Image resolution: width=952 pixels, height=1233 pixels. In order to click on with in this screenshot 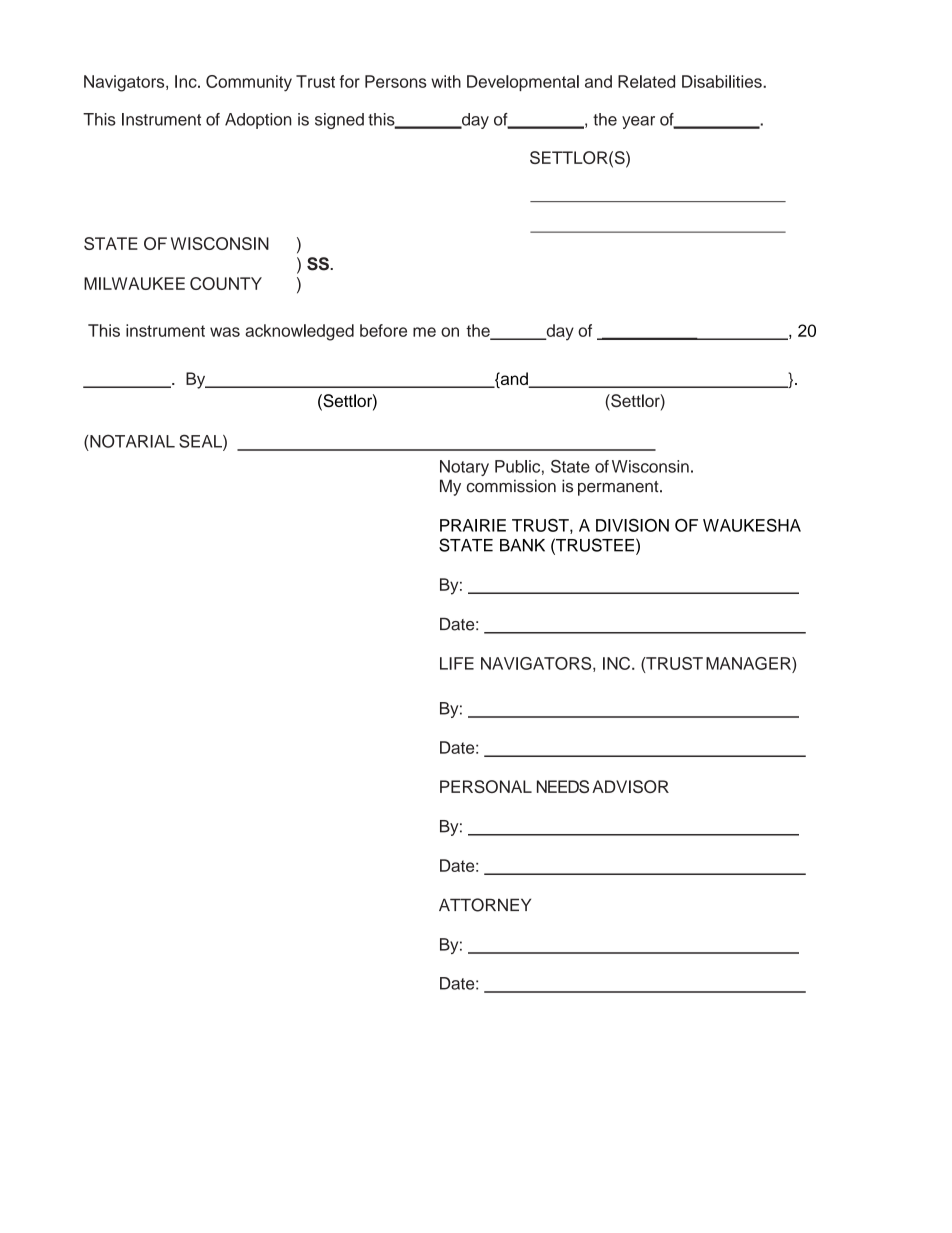, I will do `click(446, 81)`.
